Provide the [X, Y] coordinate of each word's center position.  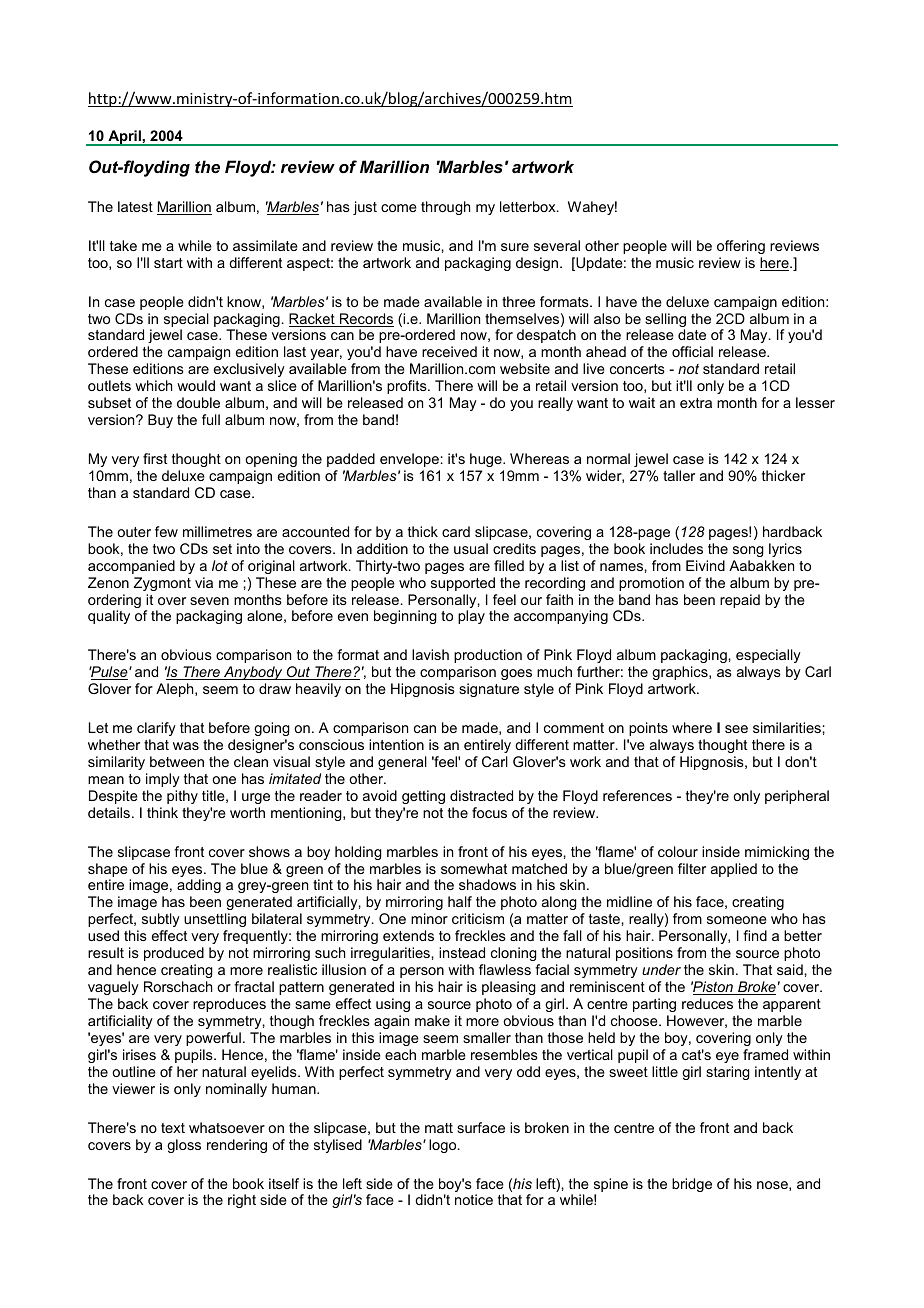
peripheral [797, 797]
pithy [182, 797]
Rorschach [178, 986]
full [211, 419]
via [204, 582]
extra [696, 403]
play [471, 617]
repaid [740, 601]
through [445, 208]
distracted [481, 795]
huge [487, 460]
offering [741, 247]
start [168, 263]
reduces [707, 1003]
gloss [184, 1146]
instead [462, 952]
